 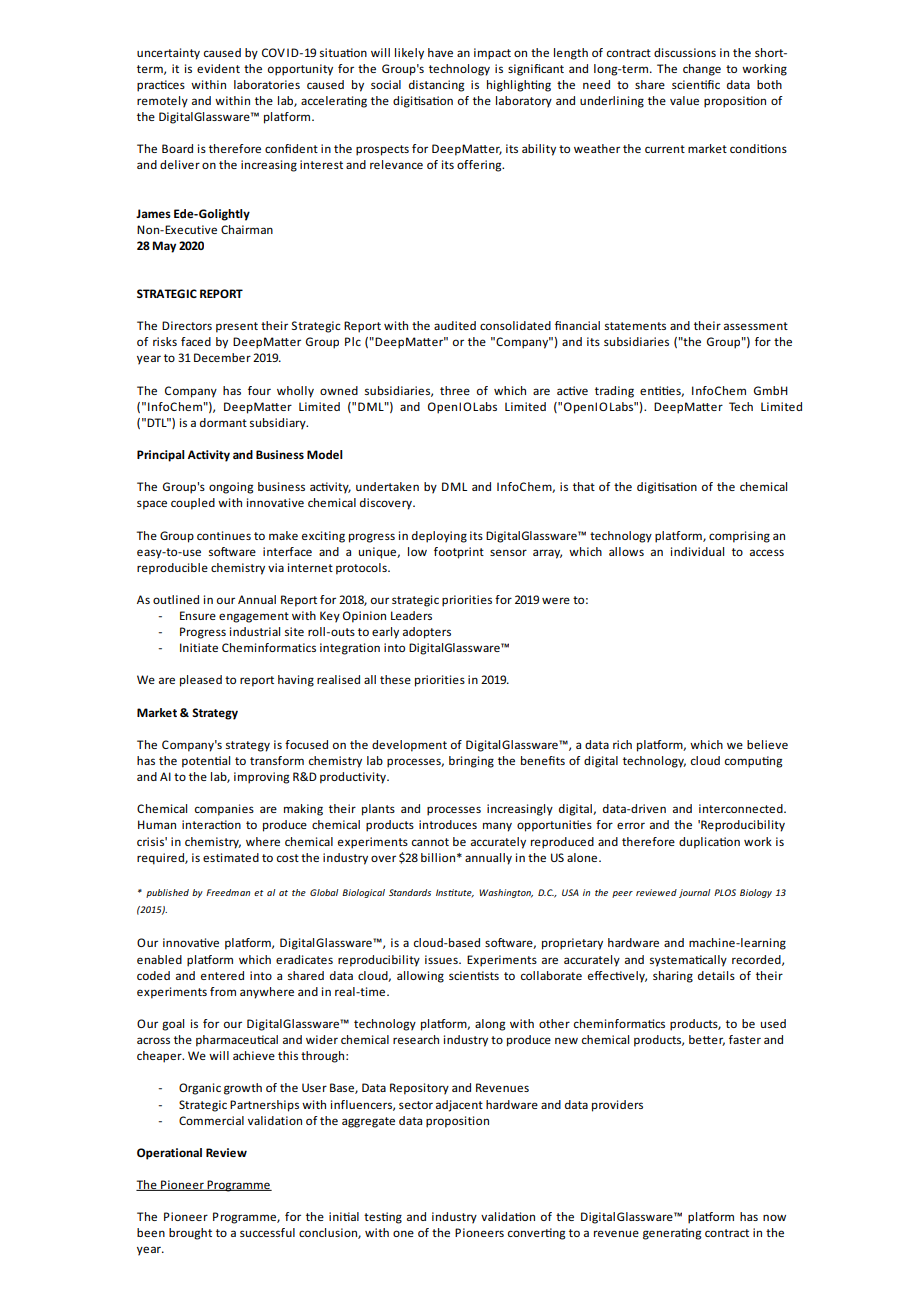 I want to click on change, so click(x=702, y=70).
